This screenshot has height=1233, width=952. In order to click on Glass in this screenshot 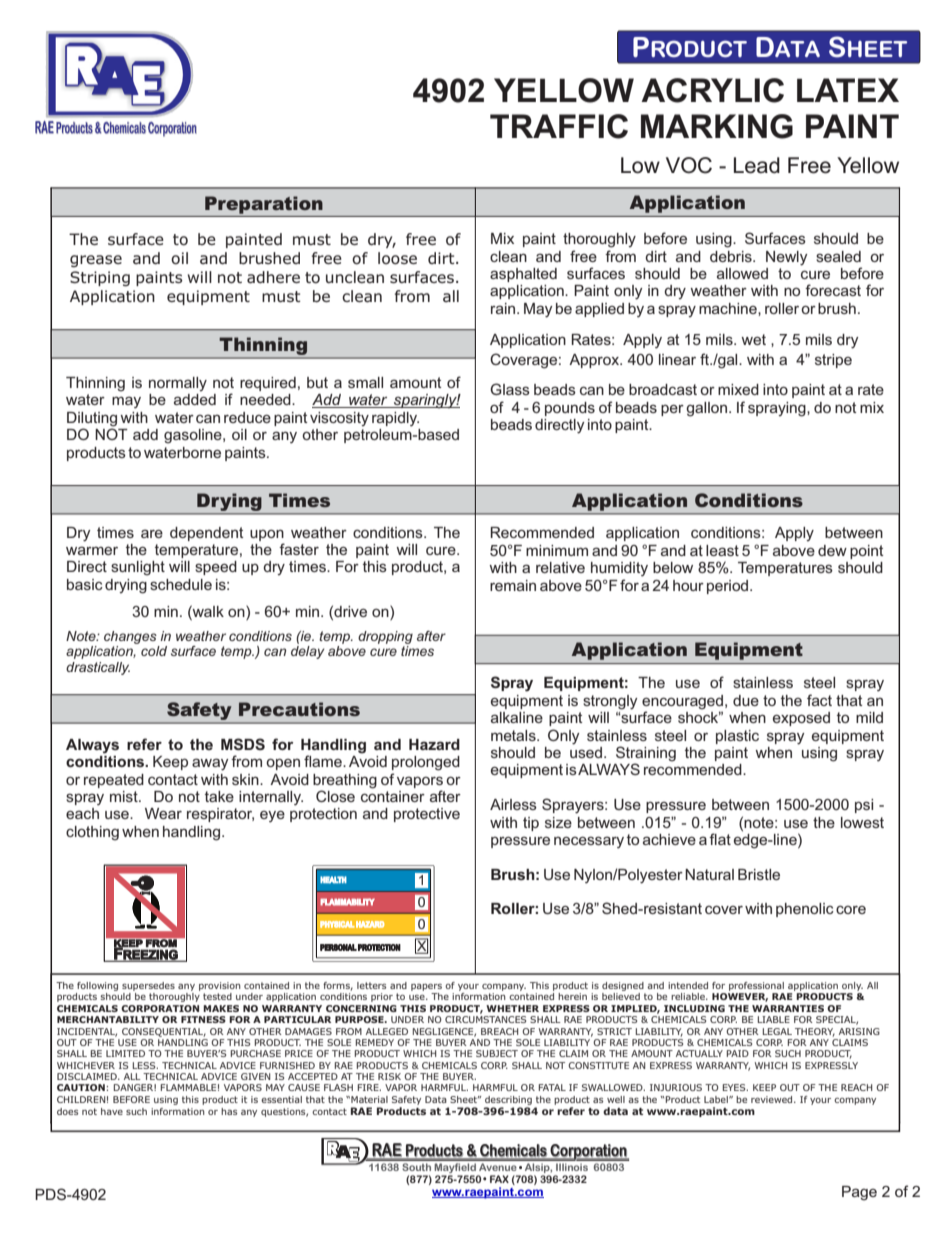, I will do `click(510, 389)`.
